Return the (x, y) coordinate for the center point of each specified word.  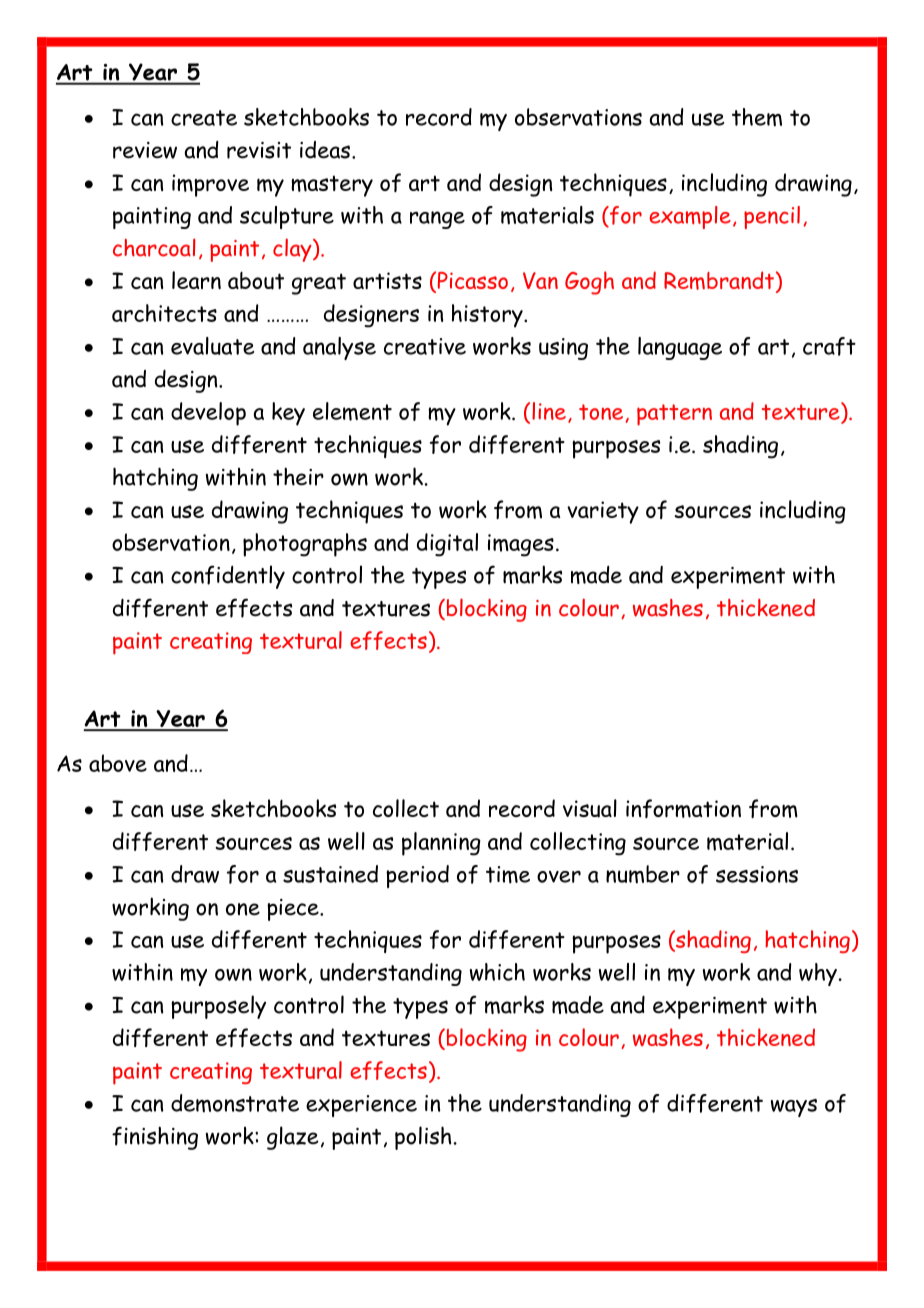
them (757, 117)
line (549, 411)
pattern (674, 415)
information (683, 808)
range (437, 220)
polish (423, 1138)
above (118, 763)
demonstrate (235, 1103)
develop (208, 414)
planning (441, 844)
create (204, 118)
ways (794, 1108)
